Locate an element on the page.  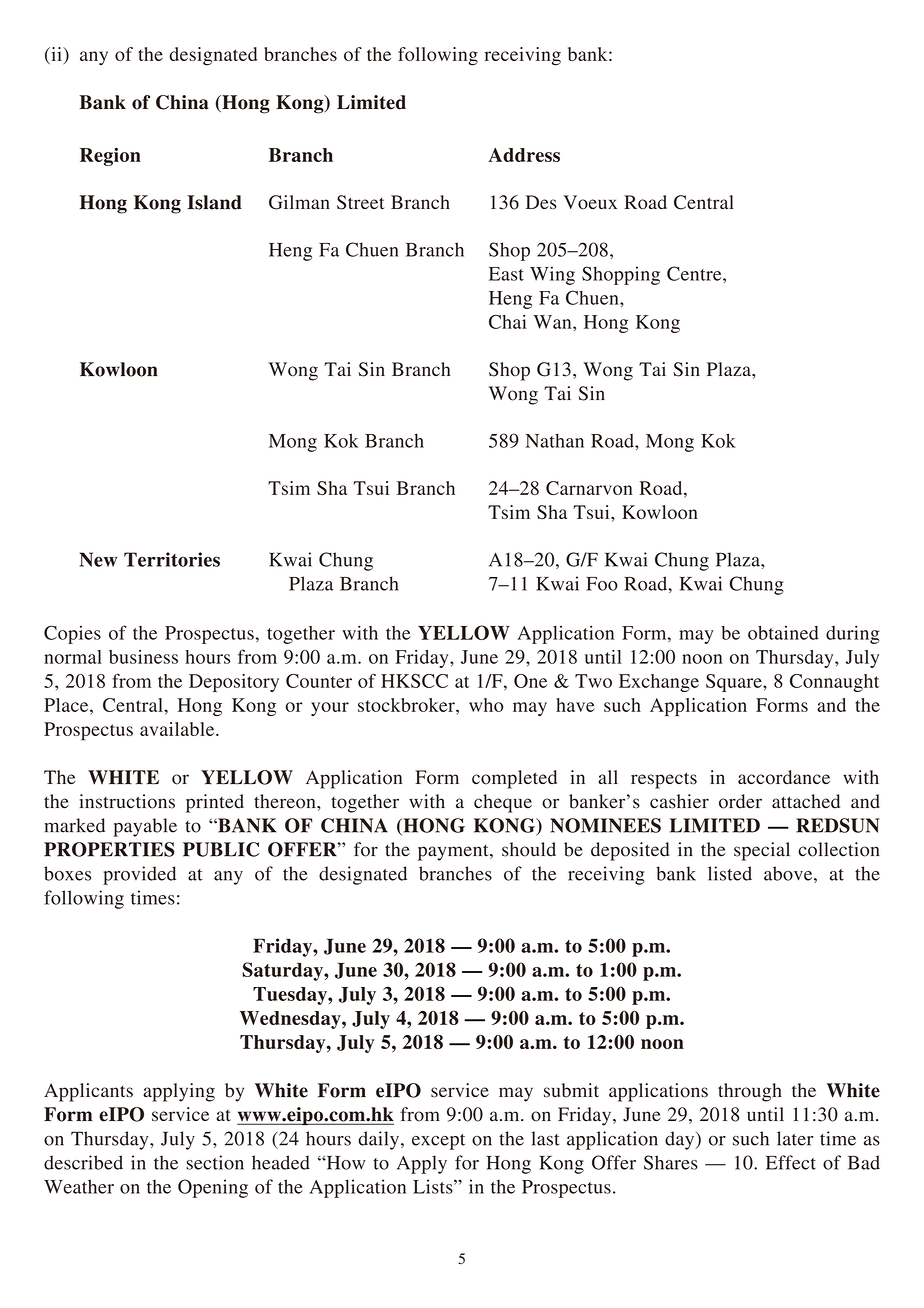
section is located at coordinates (215, 1162).
